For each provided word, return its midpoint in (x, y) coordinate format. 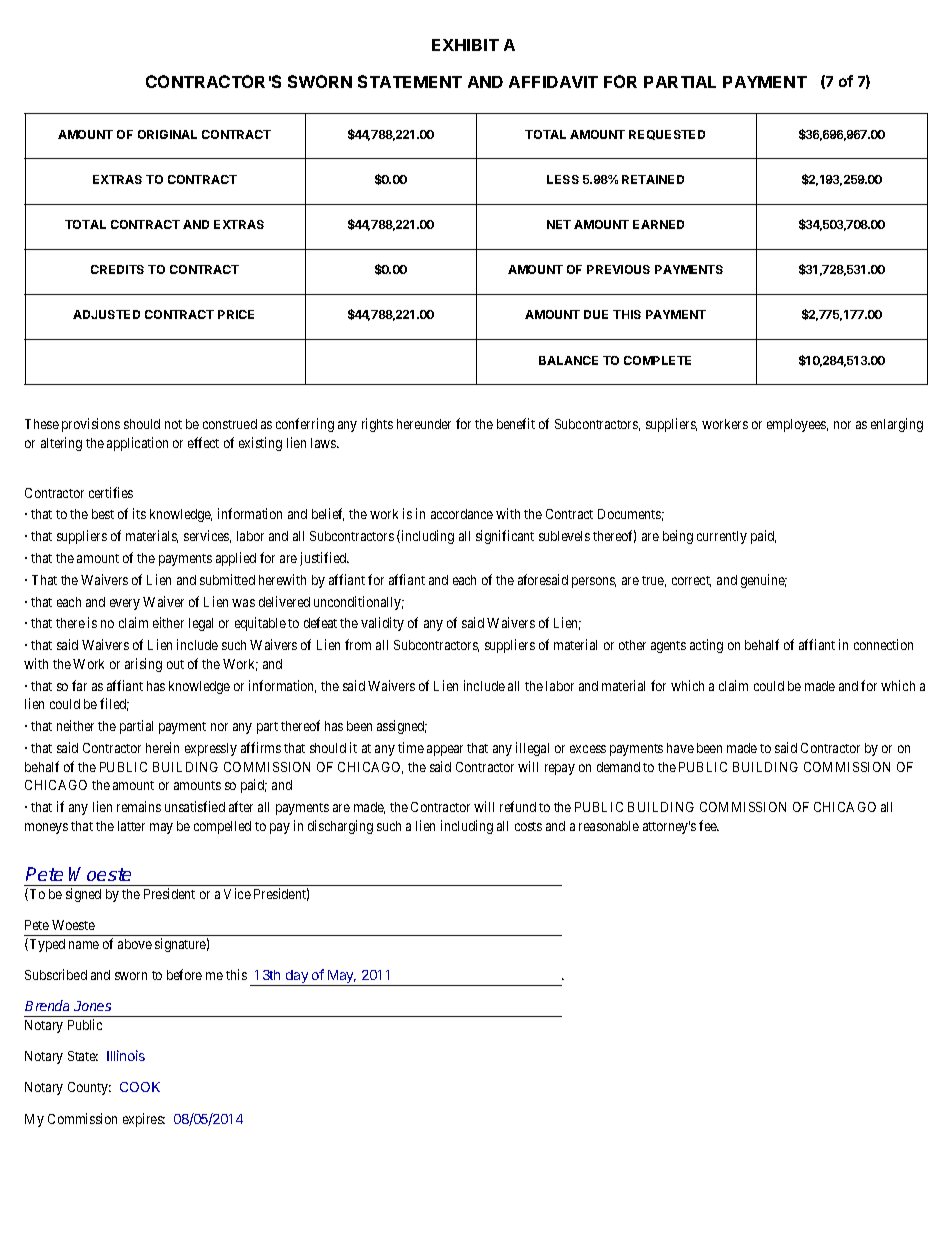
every (125, 604)
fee (709, 825)
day (297, 978)
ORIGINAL (167, 134)
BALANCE (568, 360)
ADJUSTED (106, 314)
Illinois (126, 1055)
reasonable (609, 826)
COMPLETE (657, 360)
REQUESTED (667, 135)
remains (139, 806)
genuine (764, 581)
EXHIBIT (465, 45)
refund (518, 806)
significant (505, 537)
